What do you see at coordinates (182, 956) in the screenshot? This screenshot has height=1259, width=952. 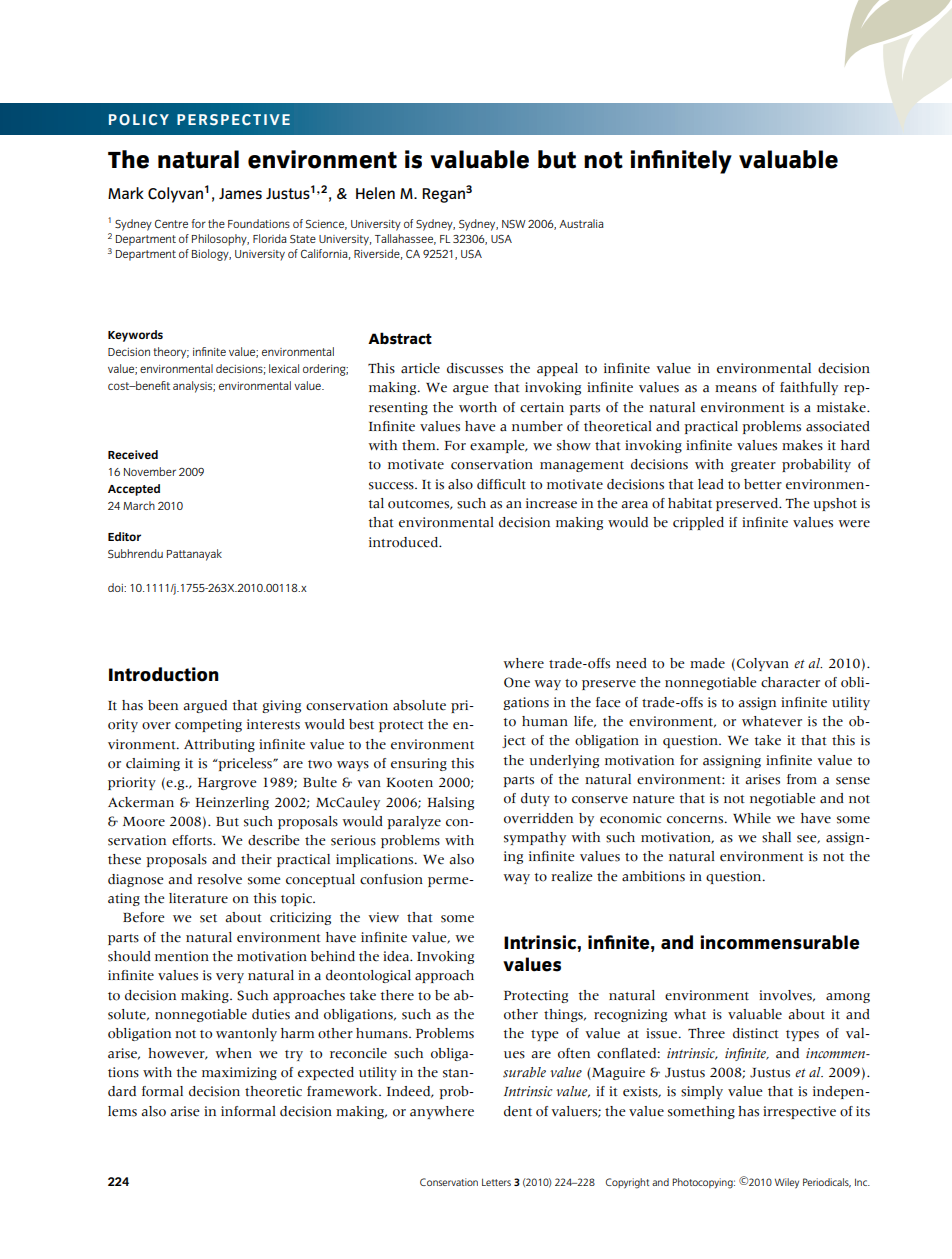 I see `mention` at bounding box center [182, 956].
